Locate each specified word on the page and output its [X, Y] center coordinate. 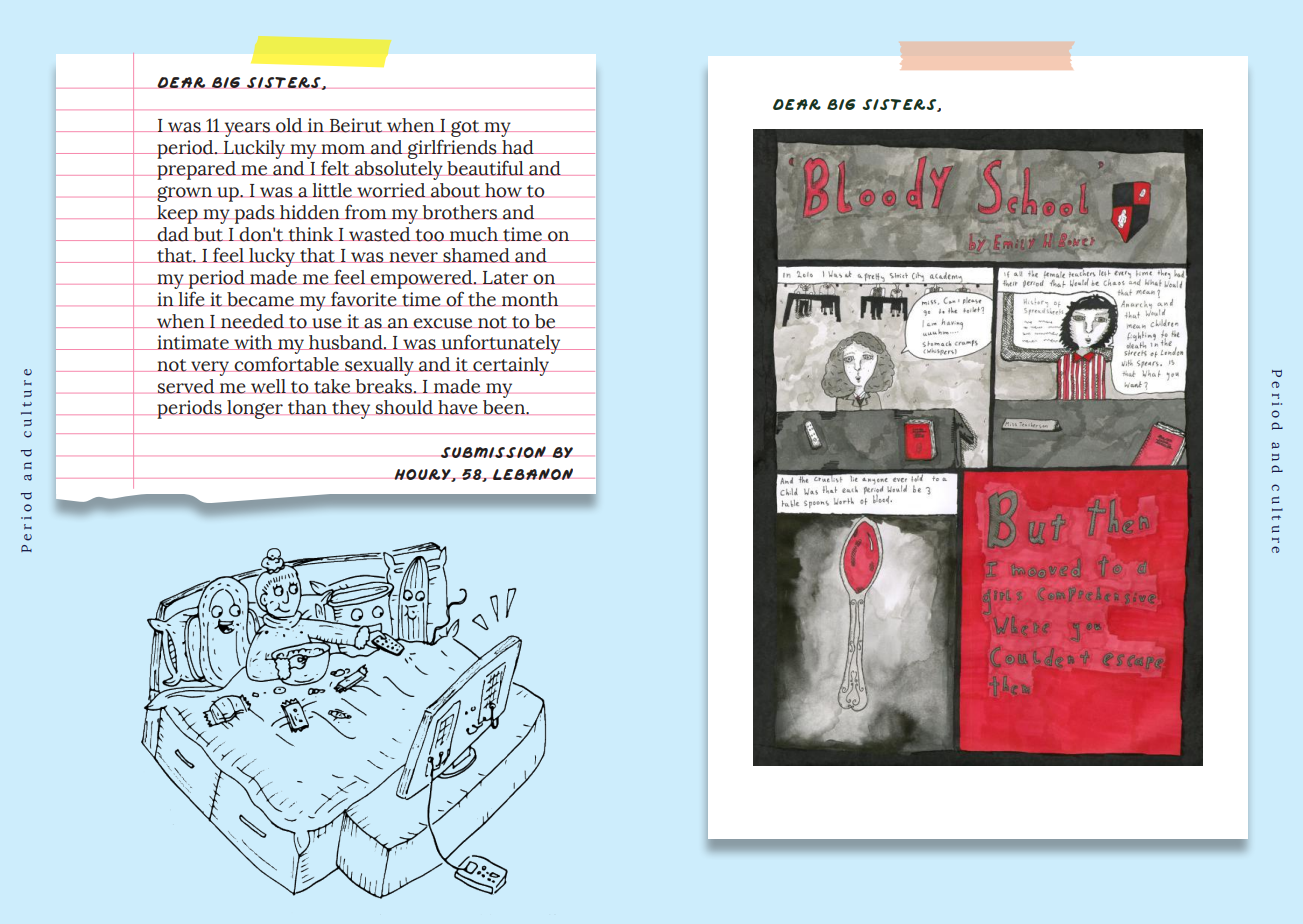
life [191, 299]
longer [255, 409]
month [530, 299]
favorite [364, 299]
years [247, 129]
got [465, 128]
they [351, 409]
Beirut [356, 125]
